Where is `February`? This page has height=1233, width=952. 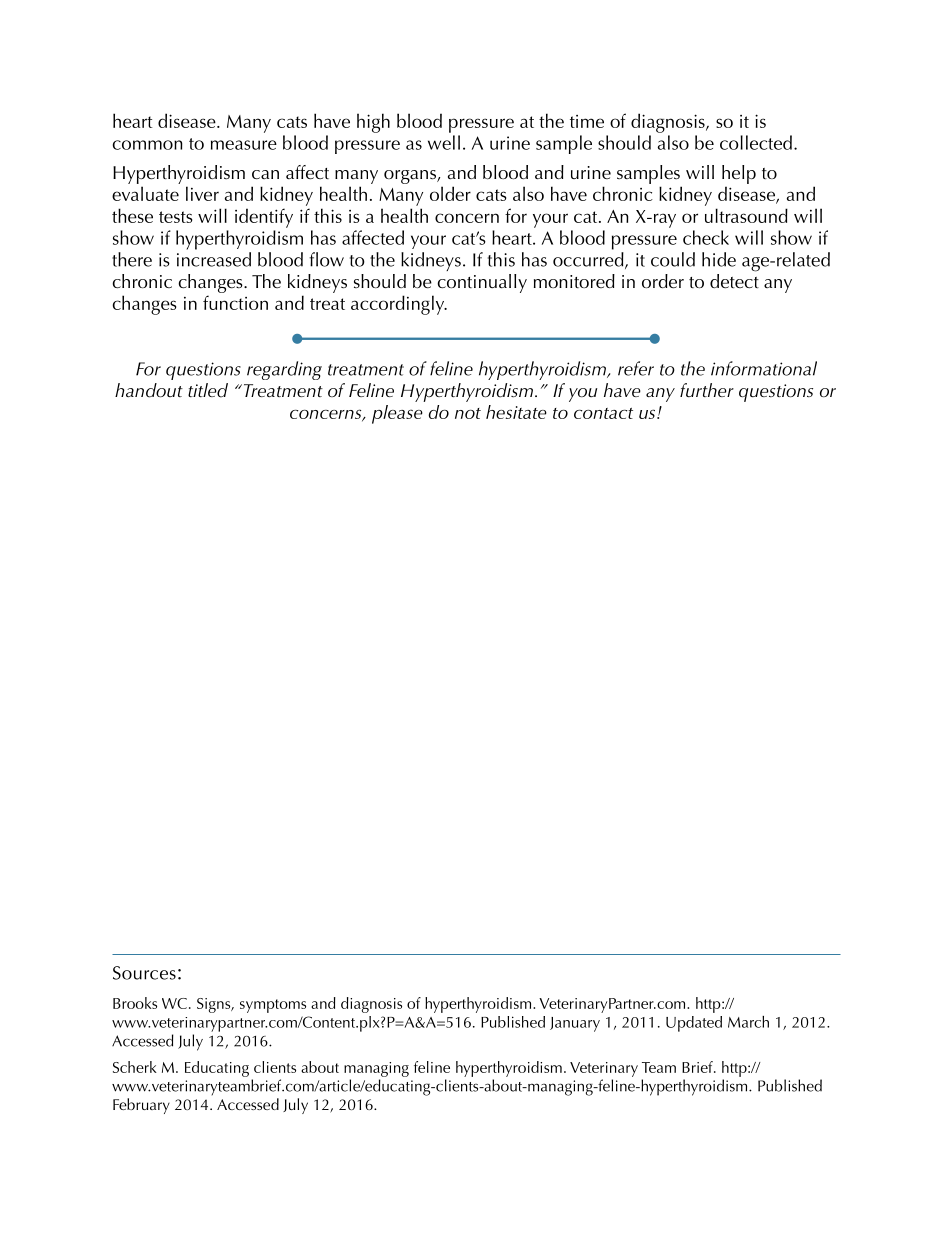
February is located at coordinates (141, 1106).
